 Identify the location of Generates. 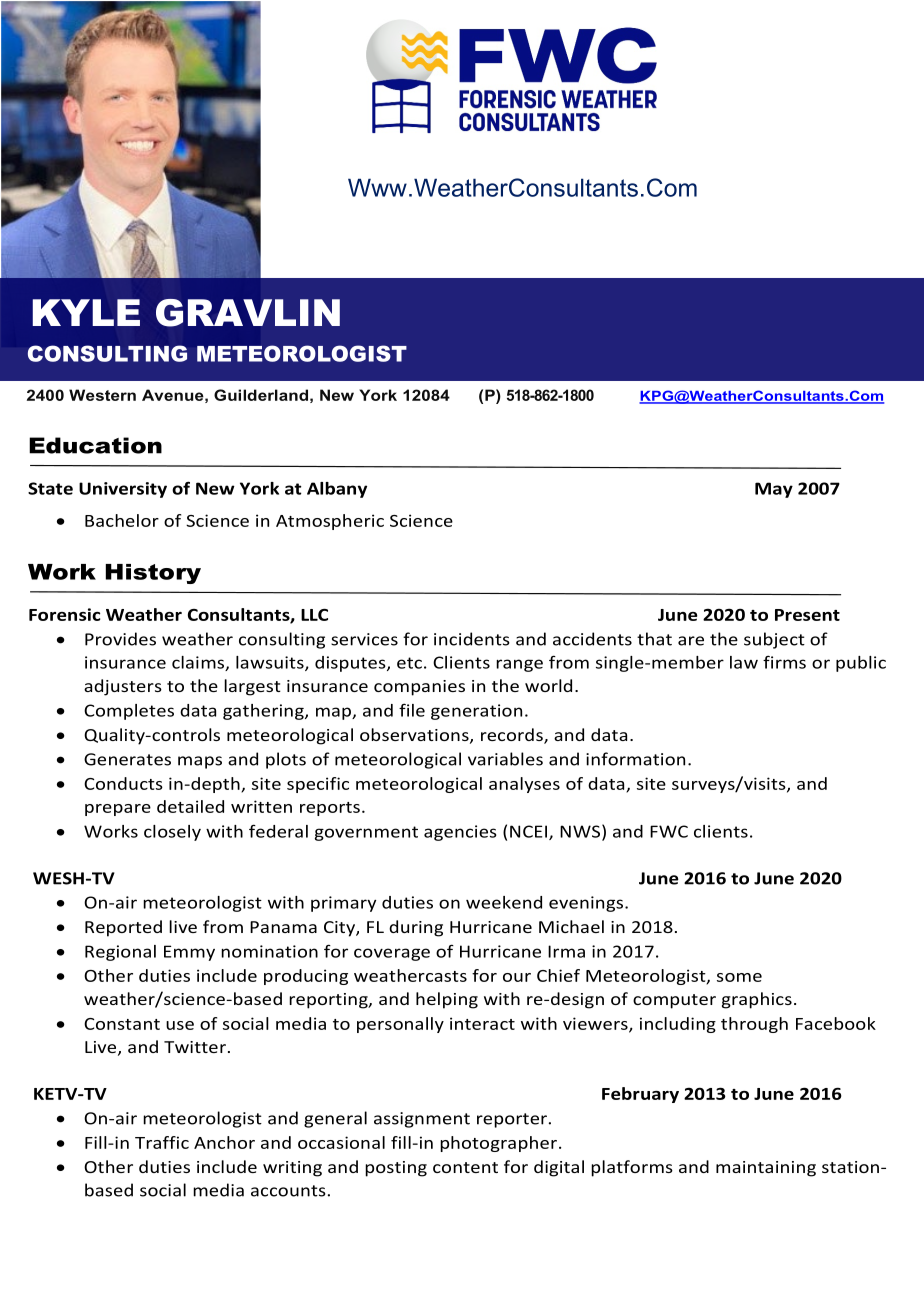
(127, 759).
